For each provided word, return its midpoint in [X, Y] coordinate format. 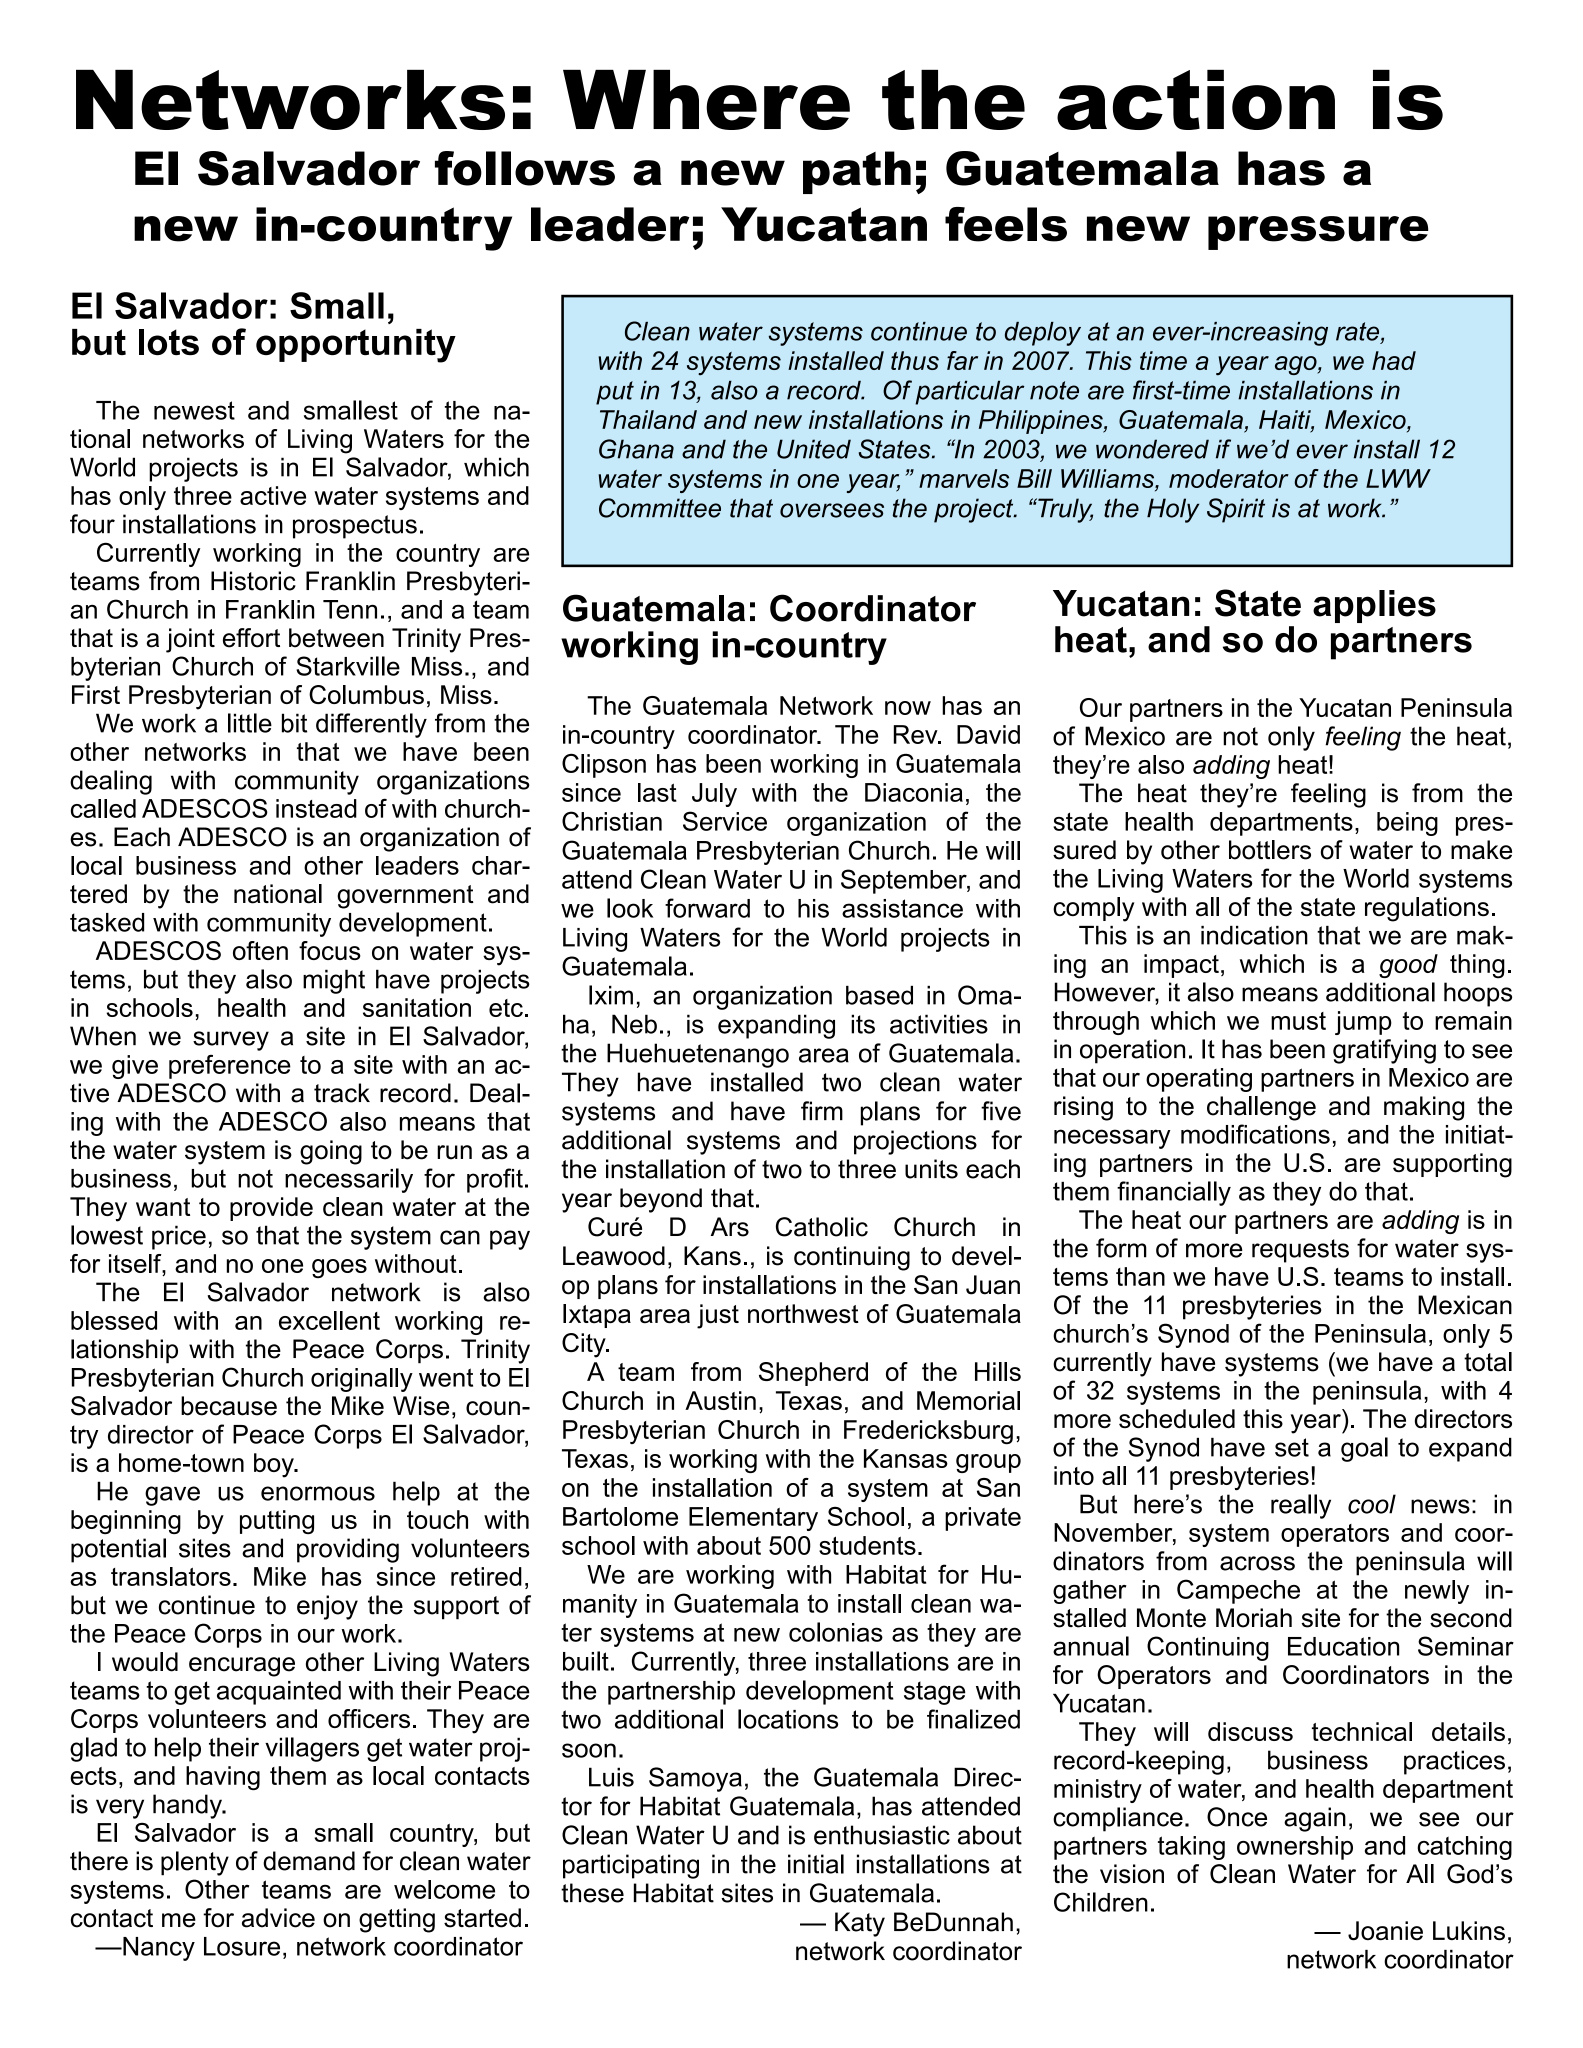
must [1298, 1021]
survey [231, 1041]
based [879, 995]
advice [278, 1918]
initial [816, 1864]
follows [525, 168]
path [857, 172]
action [1196, 100]
